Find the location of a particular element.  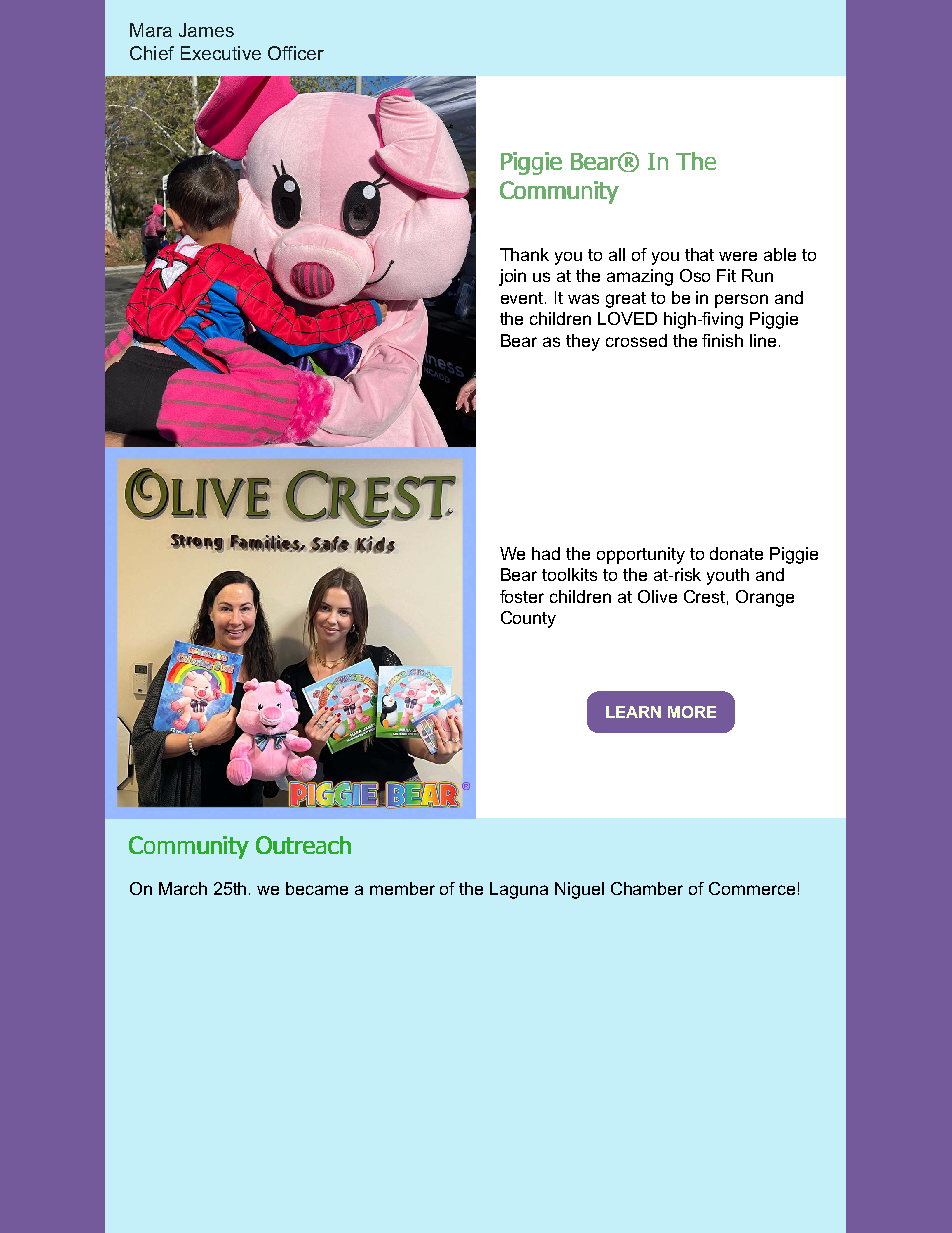

Laguna is located at coordinates (519, 890).
